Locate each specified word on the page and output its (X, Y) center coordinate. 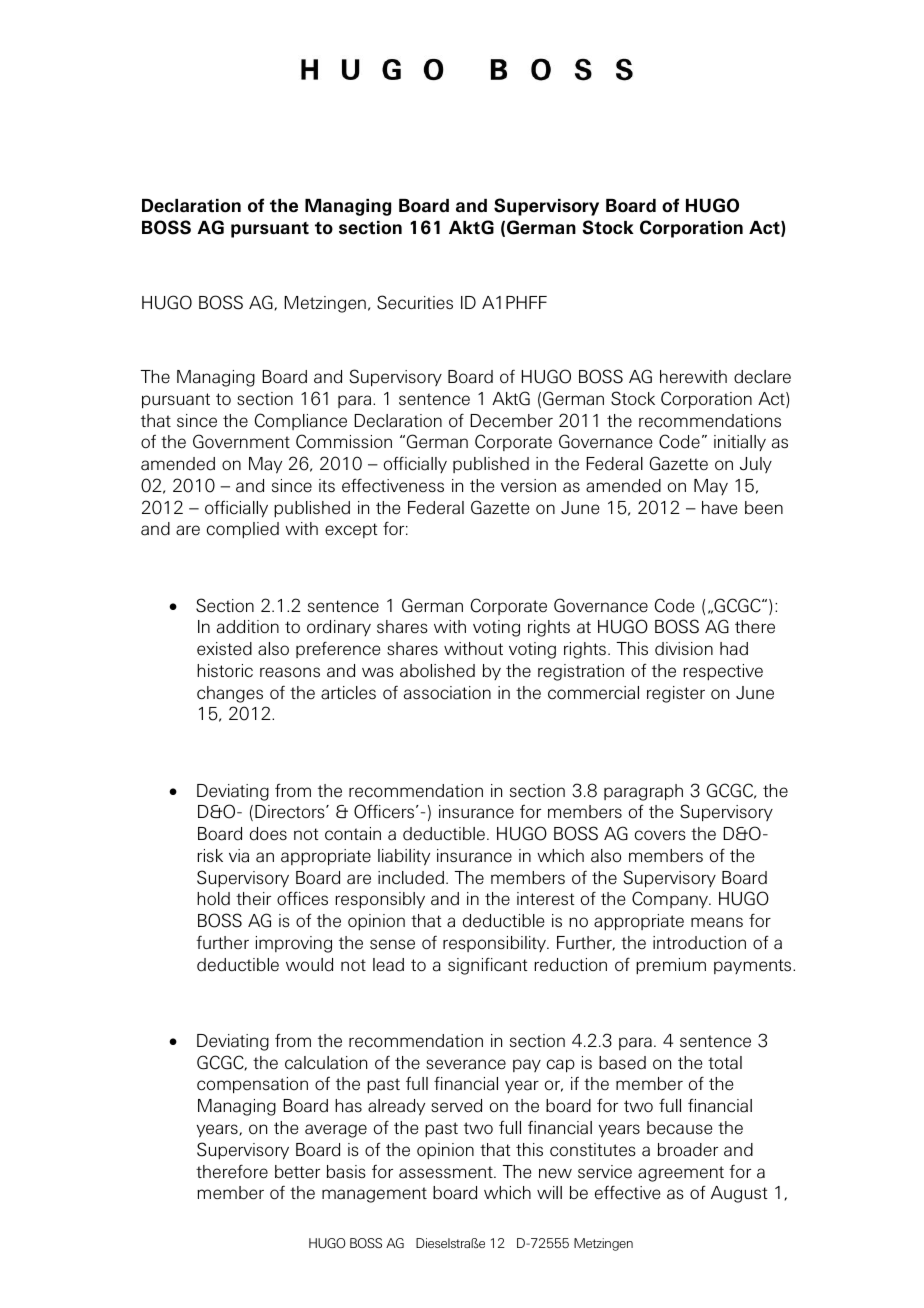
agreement (681, 1174)
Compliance (301, 421)
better (297, 1172)
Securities (415, 302)
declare (762, 377)
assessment (447, 1172)
